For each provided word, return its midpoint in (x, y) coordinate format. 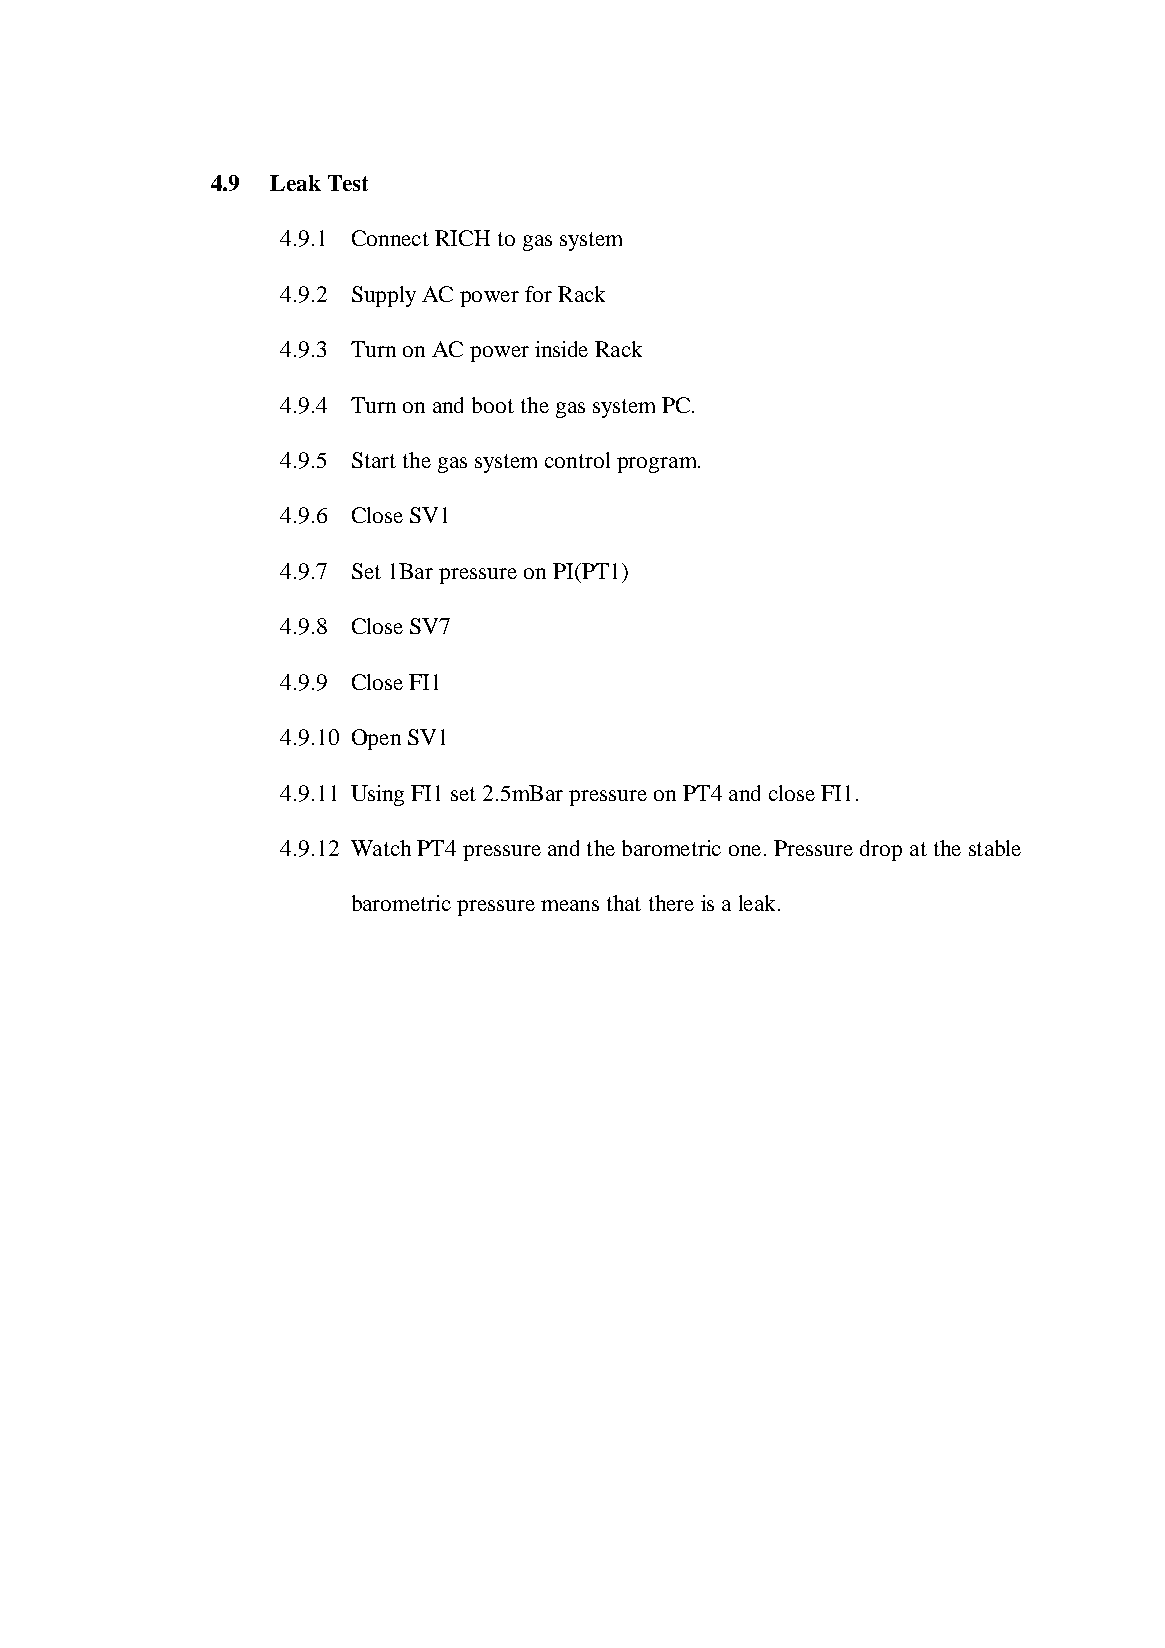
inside (561, 349)
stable (995, 848)
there (671, 903)
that (624, 903)
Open (376, 739)
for (538, 294)
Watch (381, 848)
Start (374, 460)
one (745, 850)
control (577, 460)
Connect (390, 238)
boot (493, 405)
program (658, 465)
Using (377, 795)
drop (881, 850)
